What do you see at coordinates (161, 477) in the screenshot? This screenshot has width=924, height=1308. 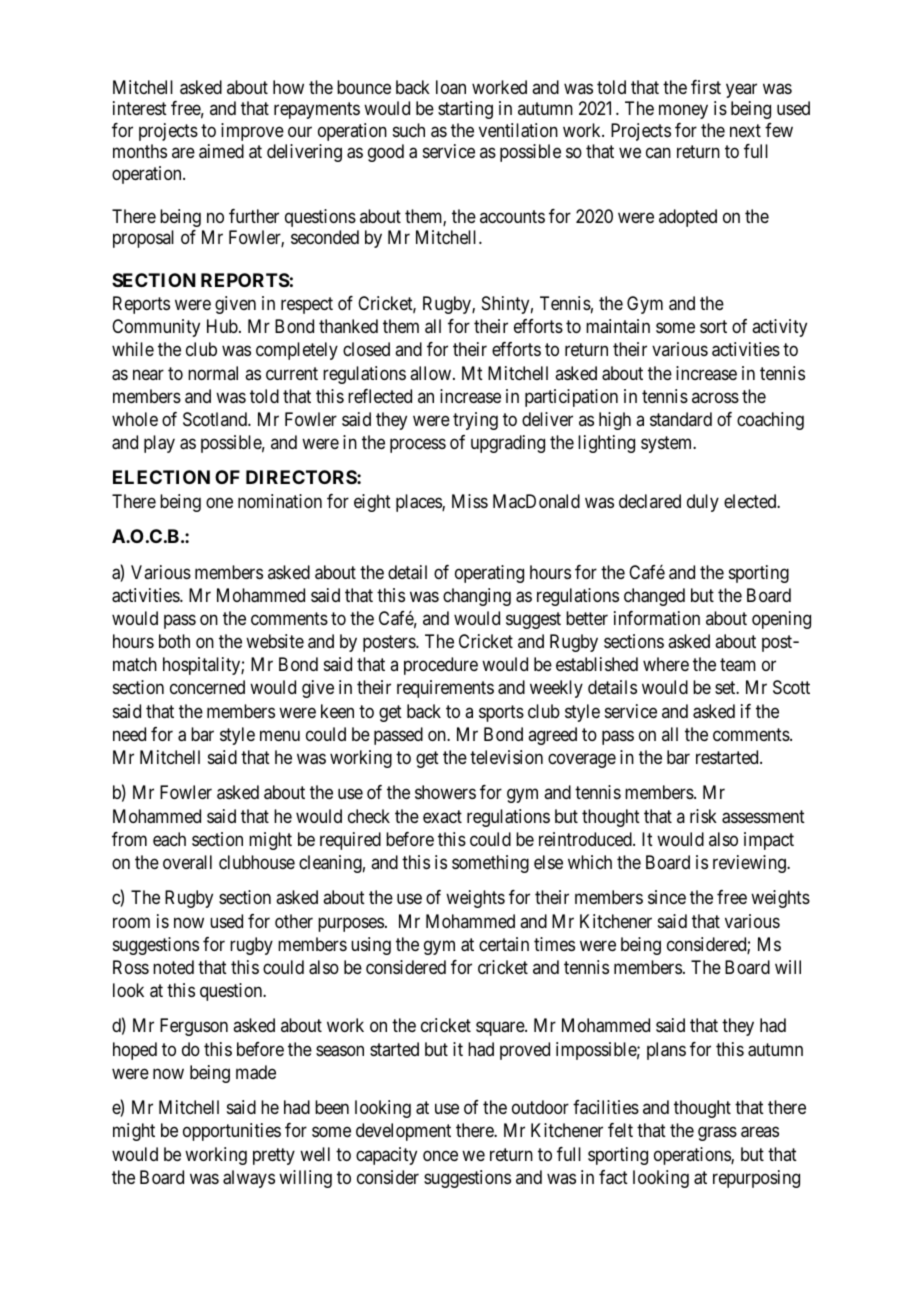 I see `ELECTION` at bounding box center [161, 477].
